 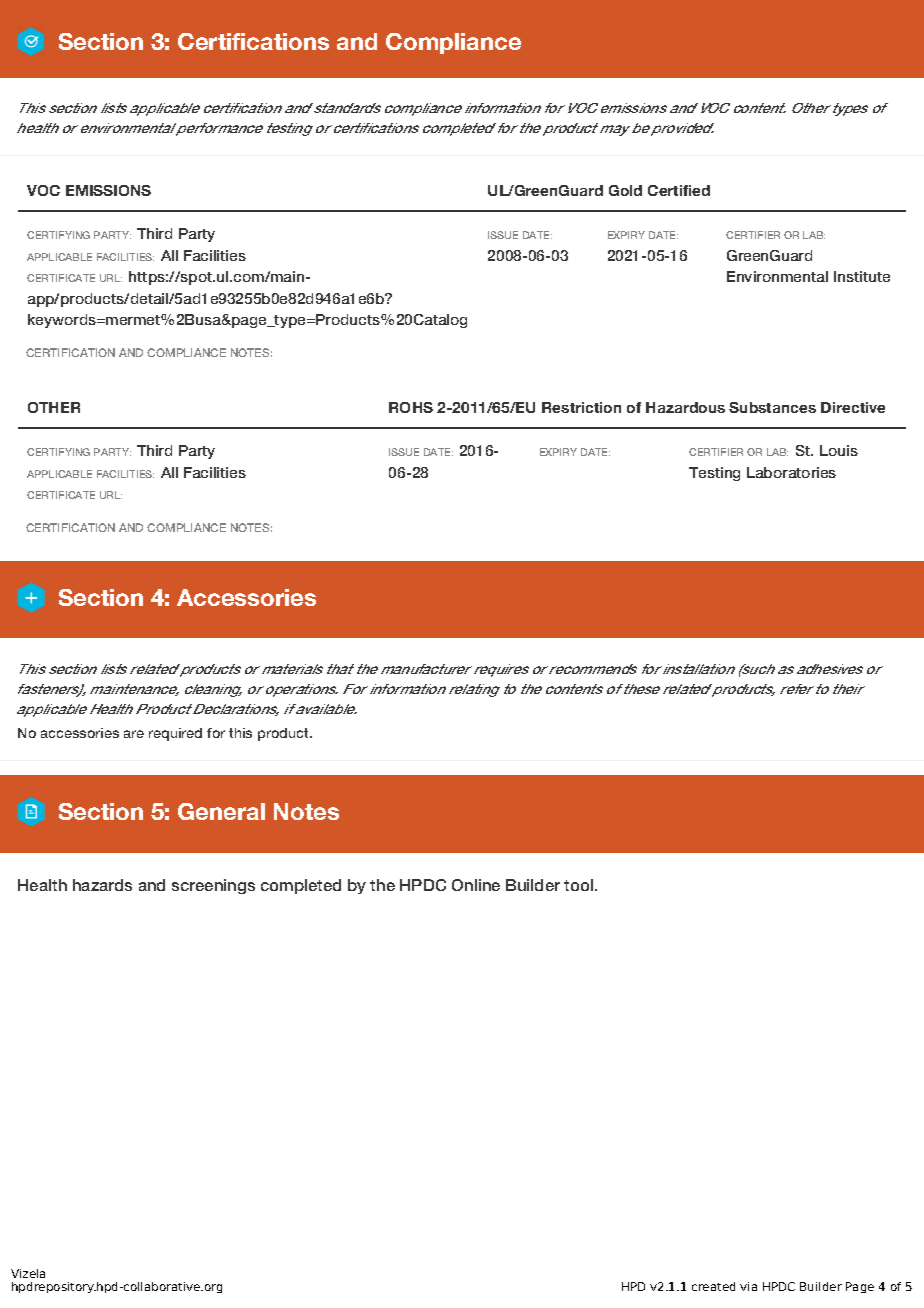 What do you see at coordinates (625, 190) in the screenshot?
I see `Gold` at bounding box center [625, 190].
